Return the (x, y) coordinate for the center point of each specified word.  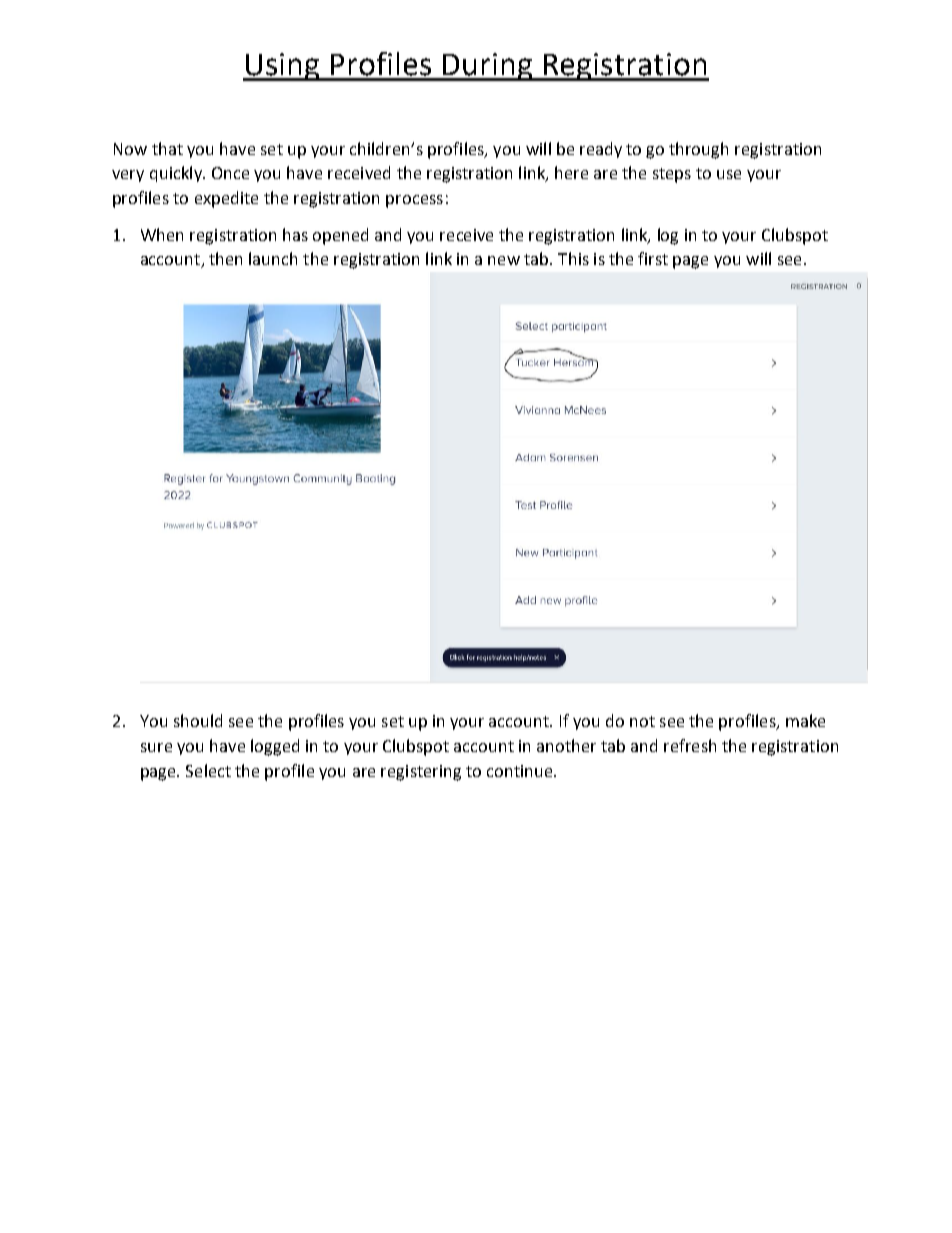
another (566, 745)
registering (421, 773)
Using (282, 67)
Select (208, 770)
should (198, 720)
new (504, 260)
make (805, 720)
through (698, 150)
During (487, 67)
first (653, 258)
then (225, 258)
